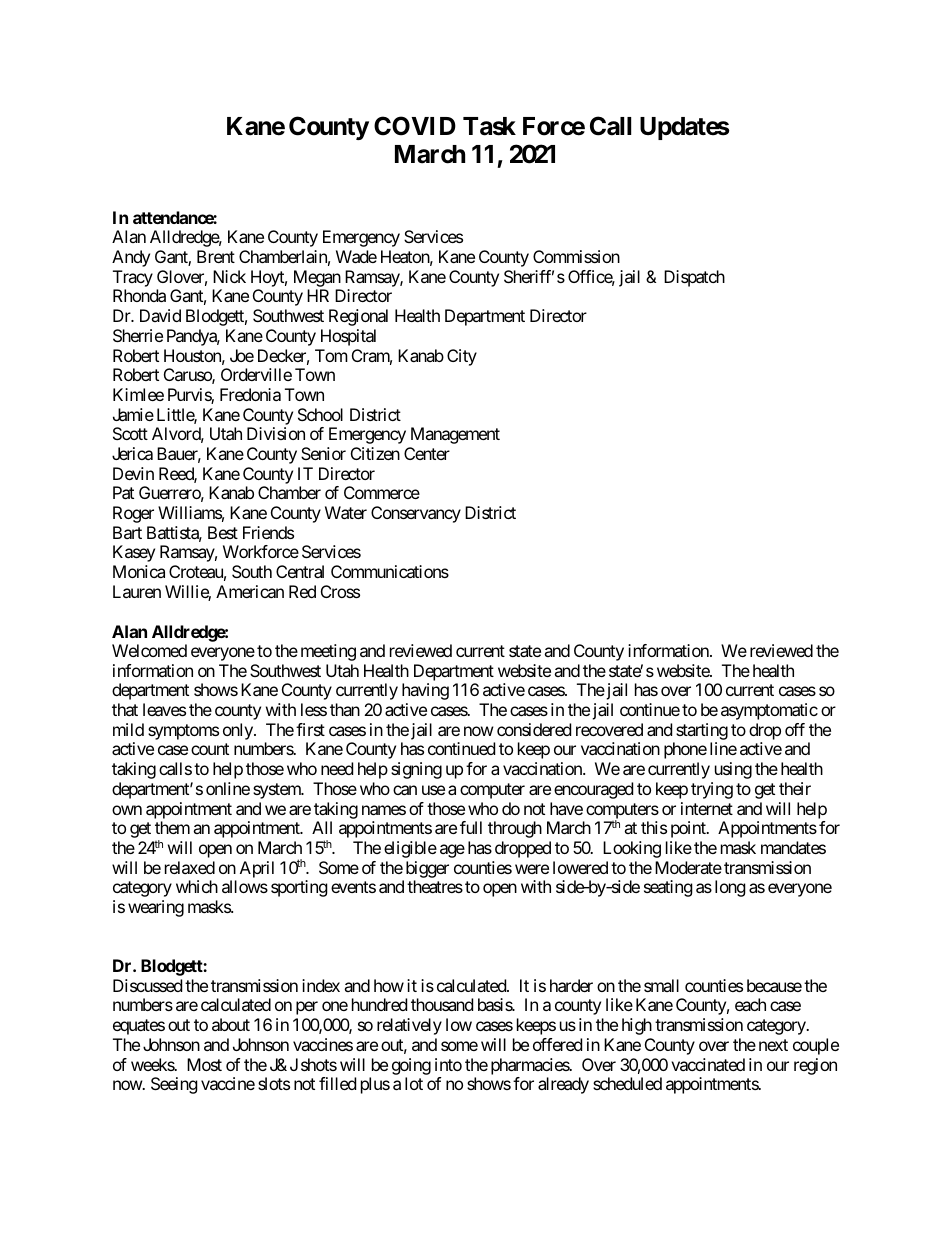  I want to click on Task, so click(489, 126).
